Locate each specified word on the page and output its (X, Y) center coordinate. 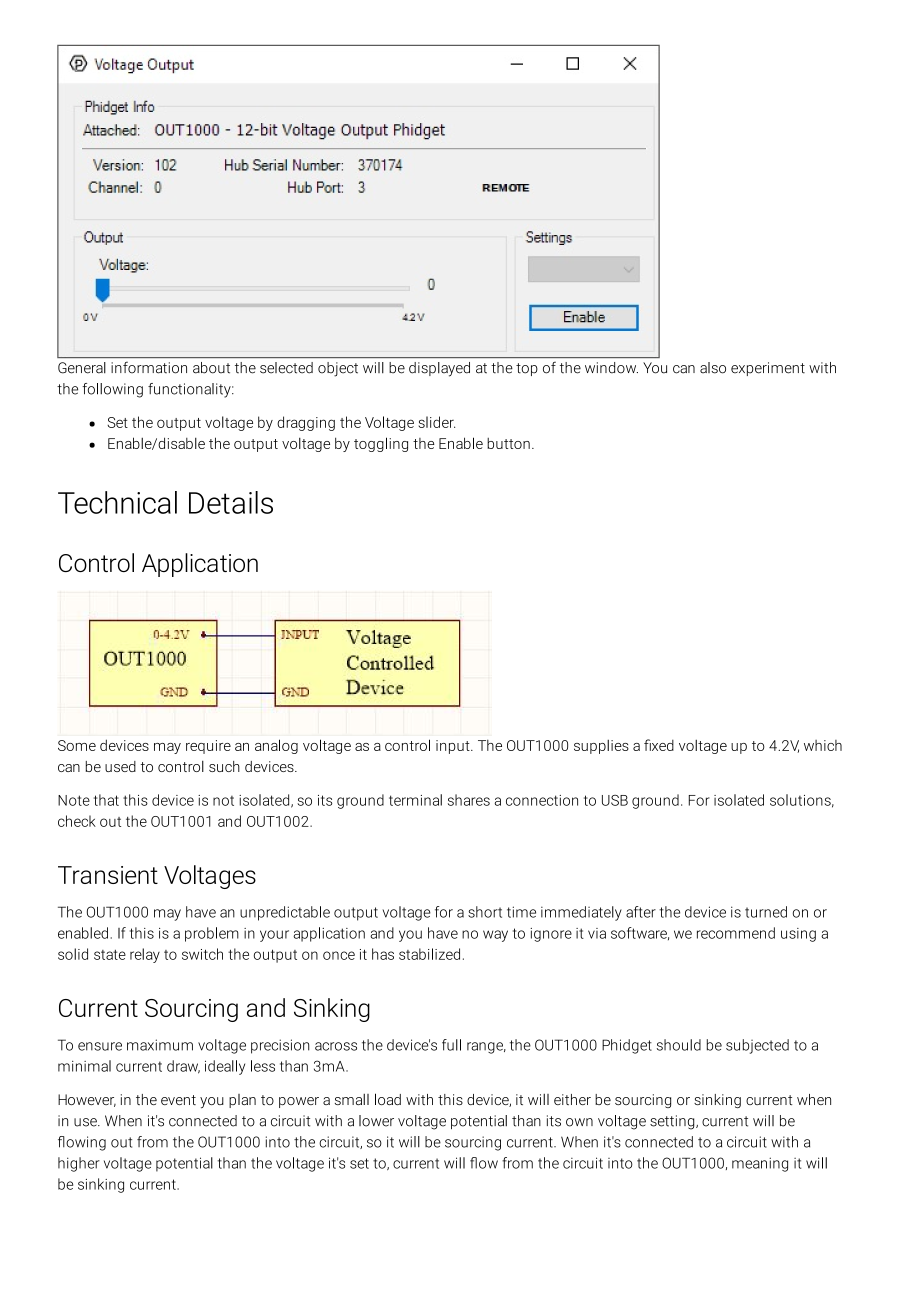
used (120, 766)
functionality (190, 390)
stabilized (429, 954)
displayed (439, 369)
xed (661, 745)
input (454, 747)
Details (231, 502)
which (823, 745)
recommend (736, 933)
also (713, 368)
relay (145, 955)
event (178, 1100)
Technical (117, 502)
